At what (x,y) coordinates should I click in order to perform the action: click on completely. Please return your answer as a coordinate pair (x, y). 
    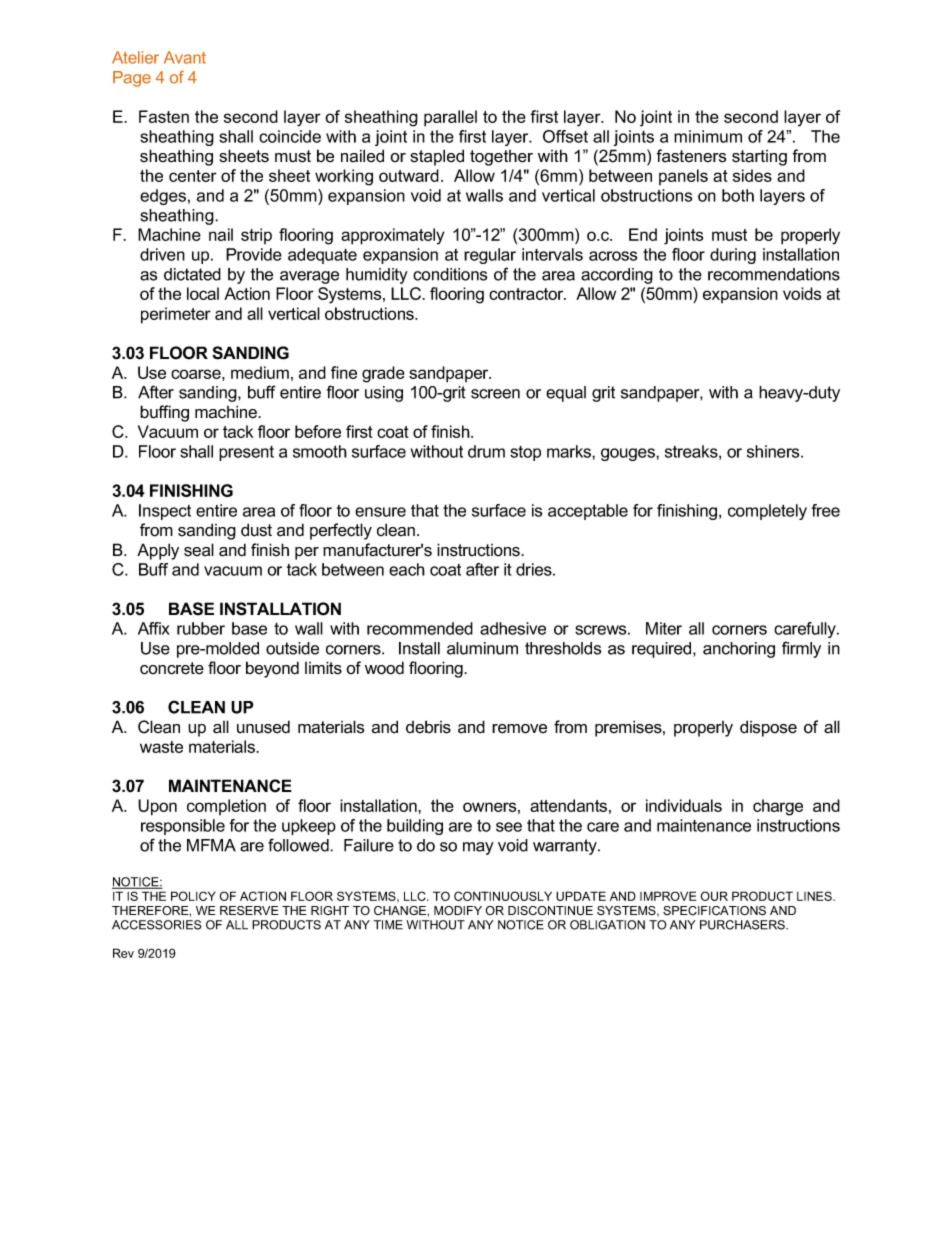
    Looking at the image, I should click on (767, 512).
